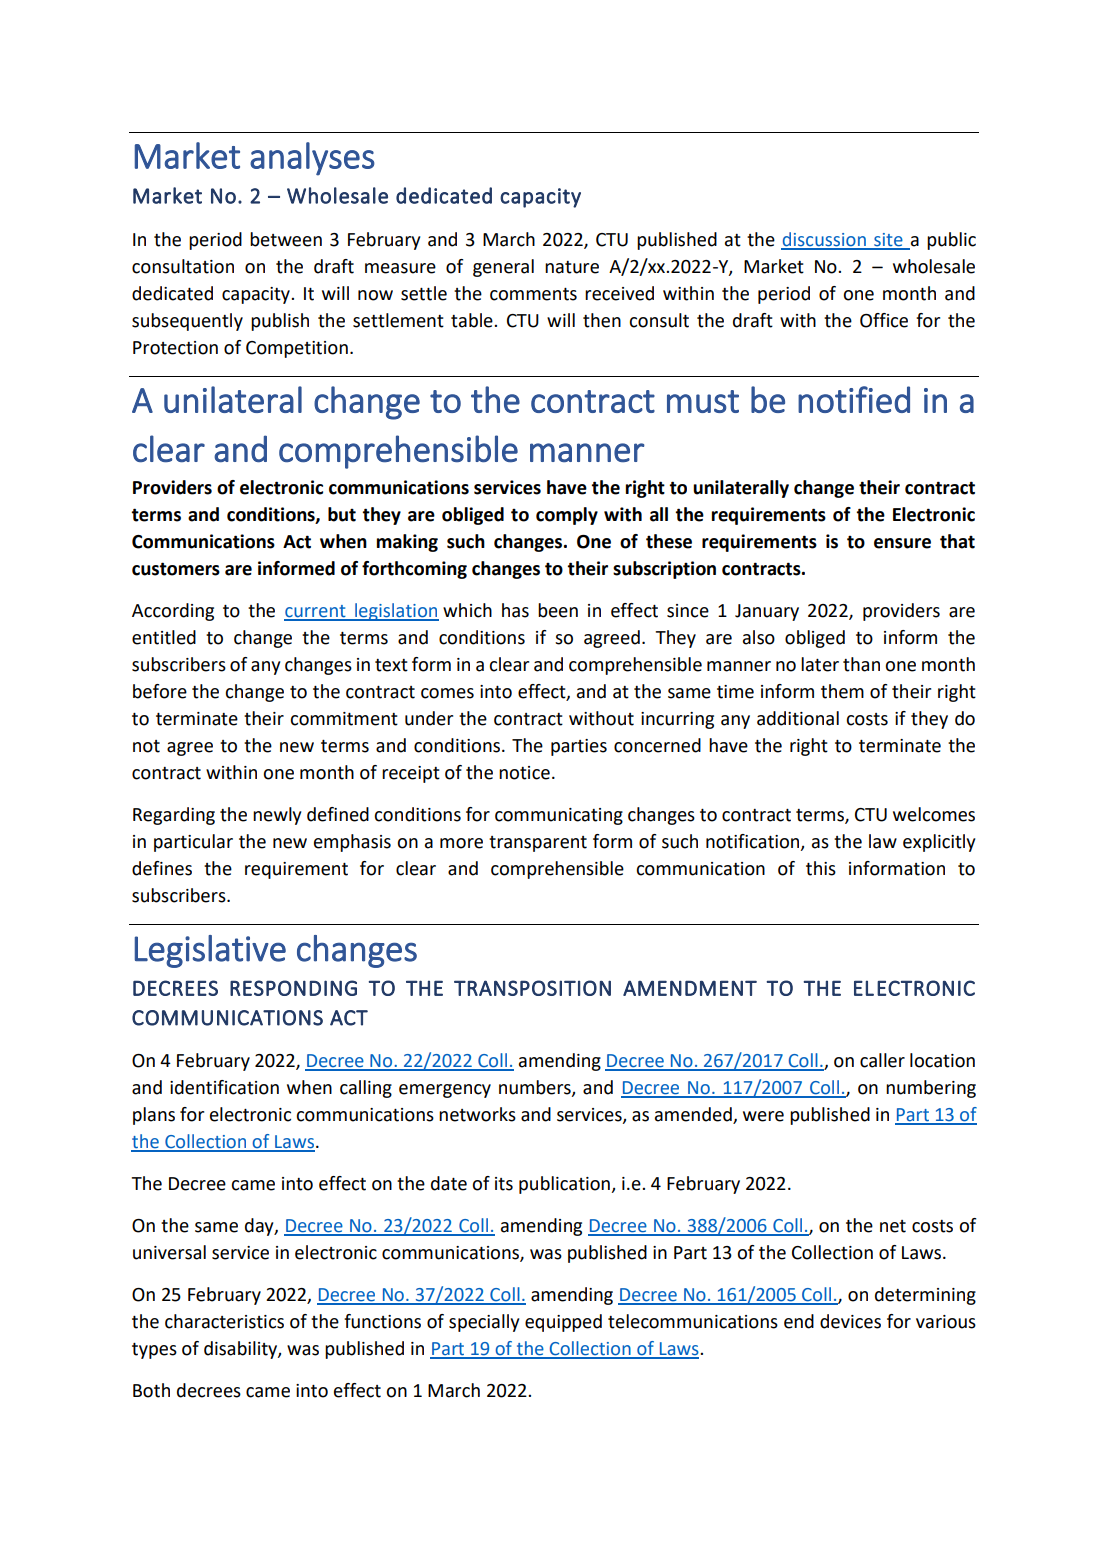  What do you see at coordinates (572, 267) in the screenshot?
I see `nature` at bounding box center [572, 267].
